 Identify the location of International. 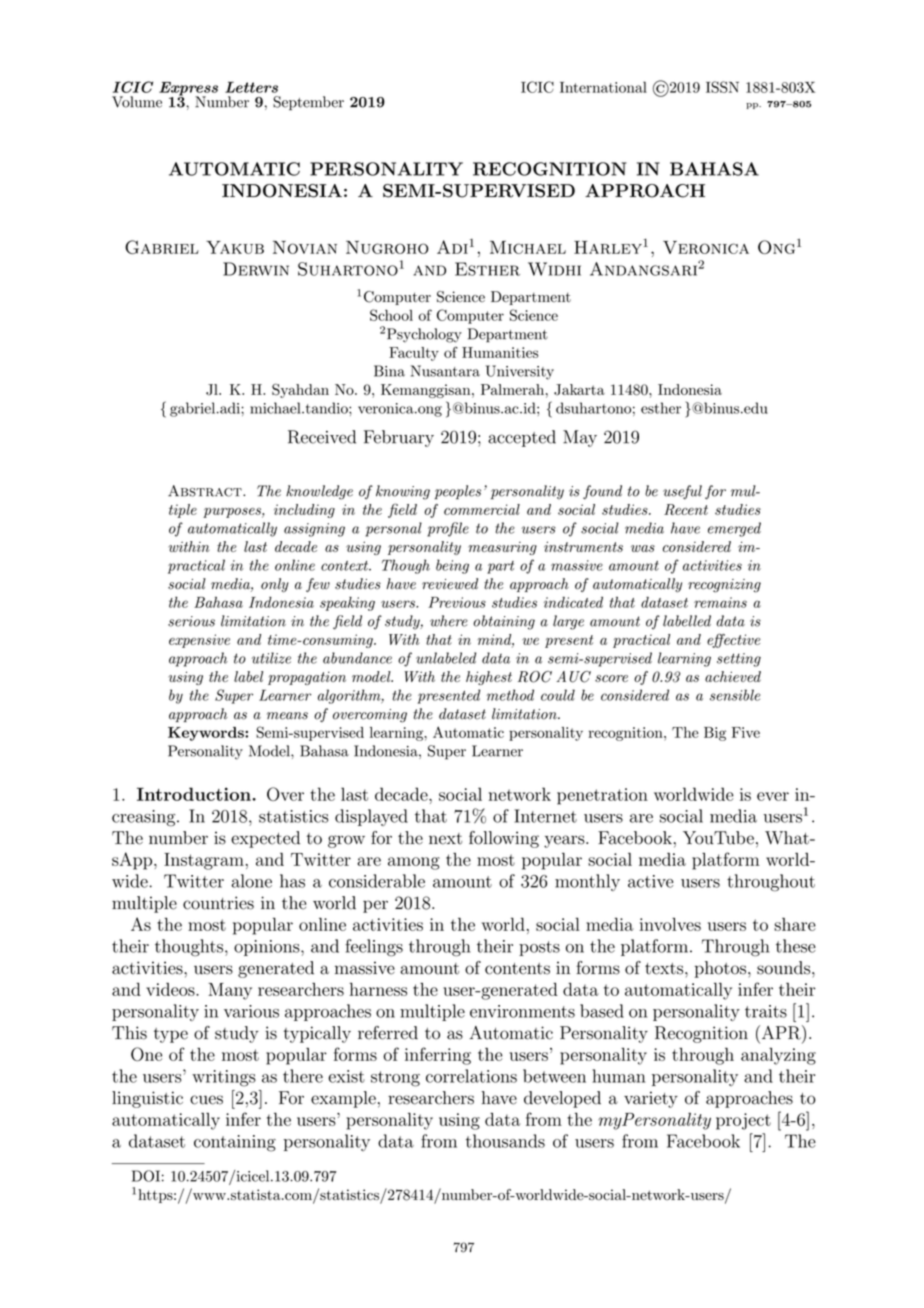
(603, 87).
